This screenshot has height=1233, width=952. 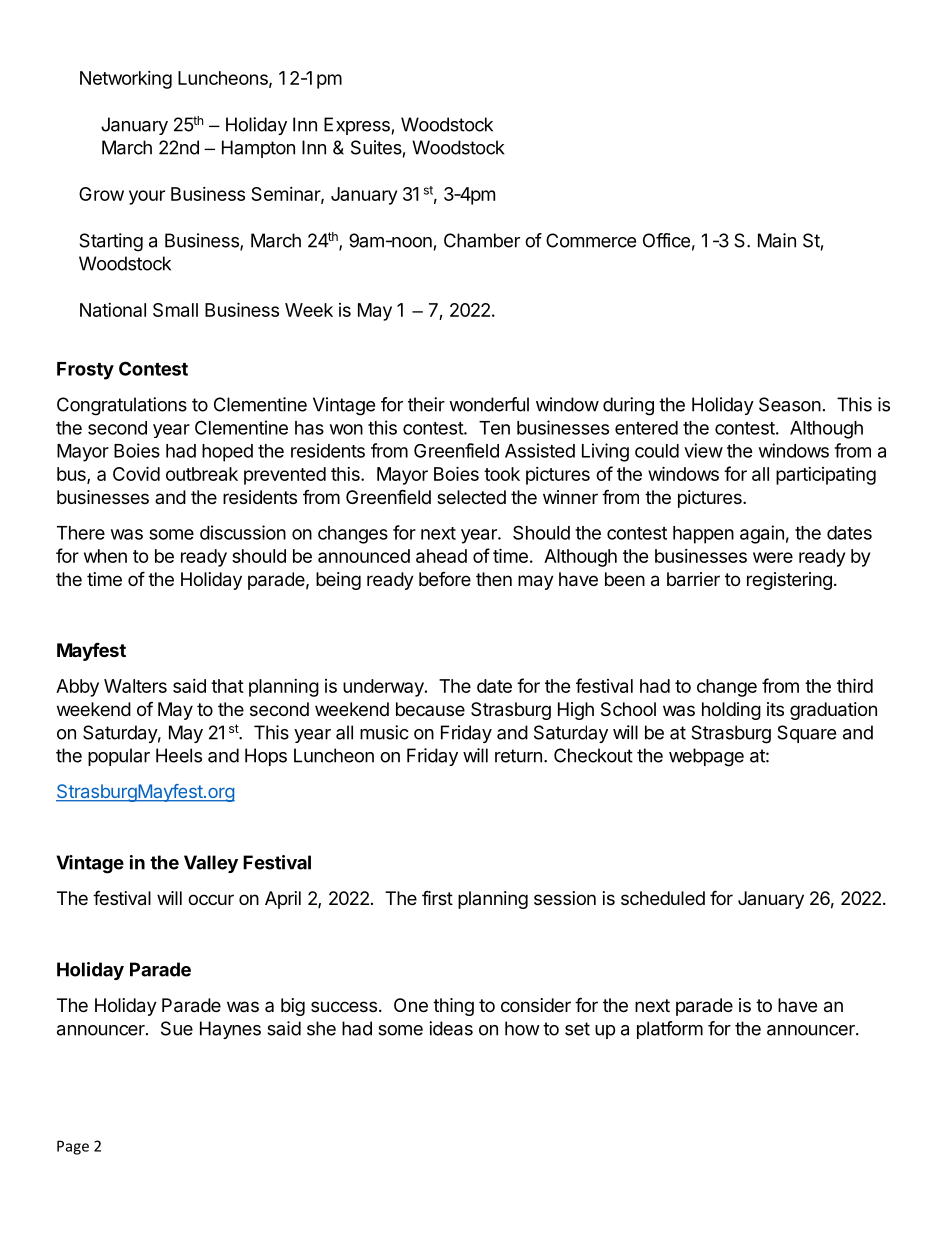 I want to click on Congratulations, so click(x=122, y=406).
